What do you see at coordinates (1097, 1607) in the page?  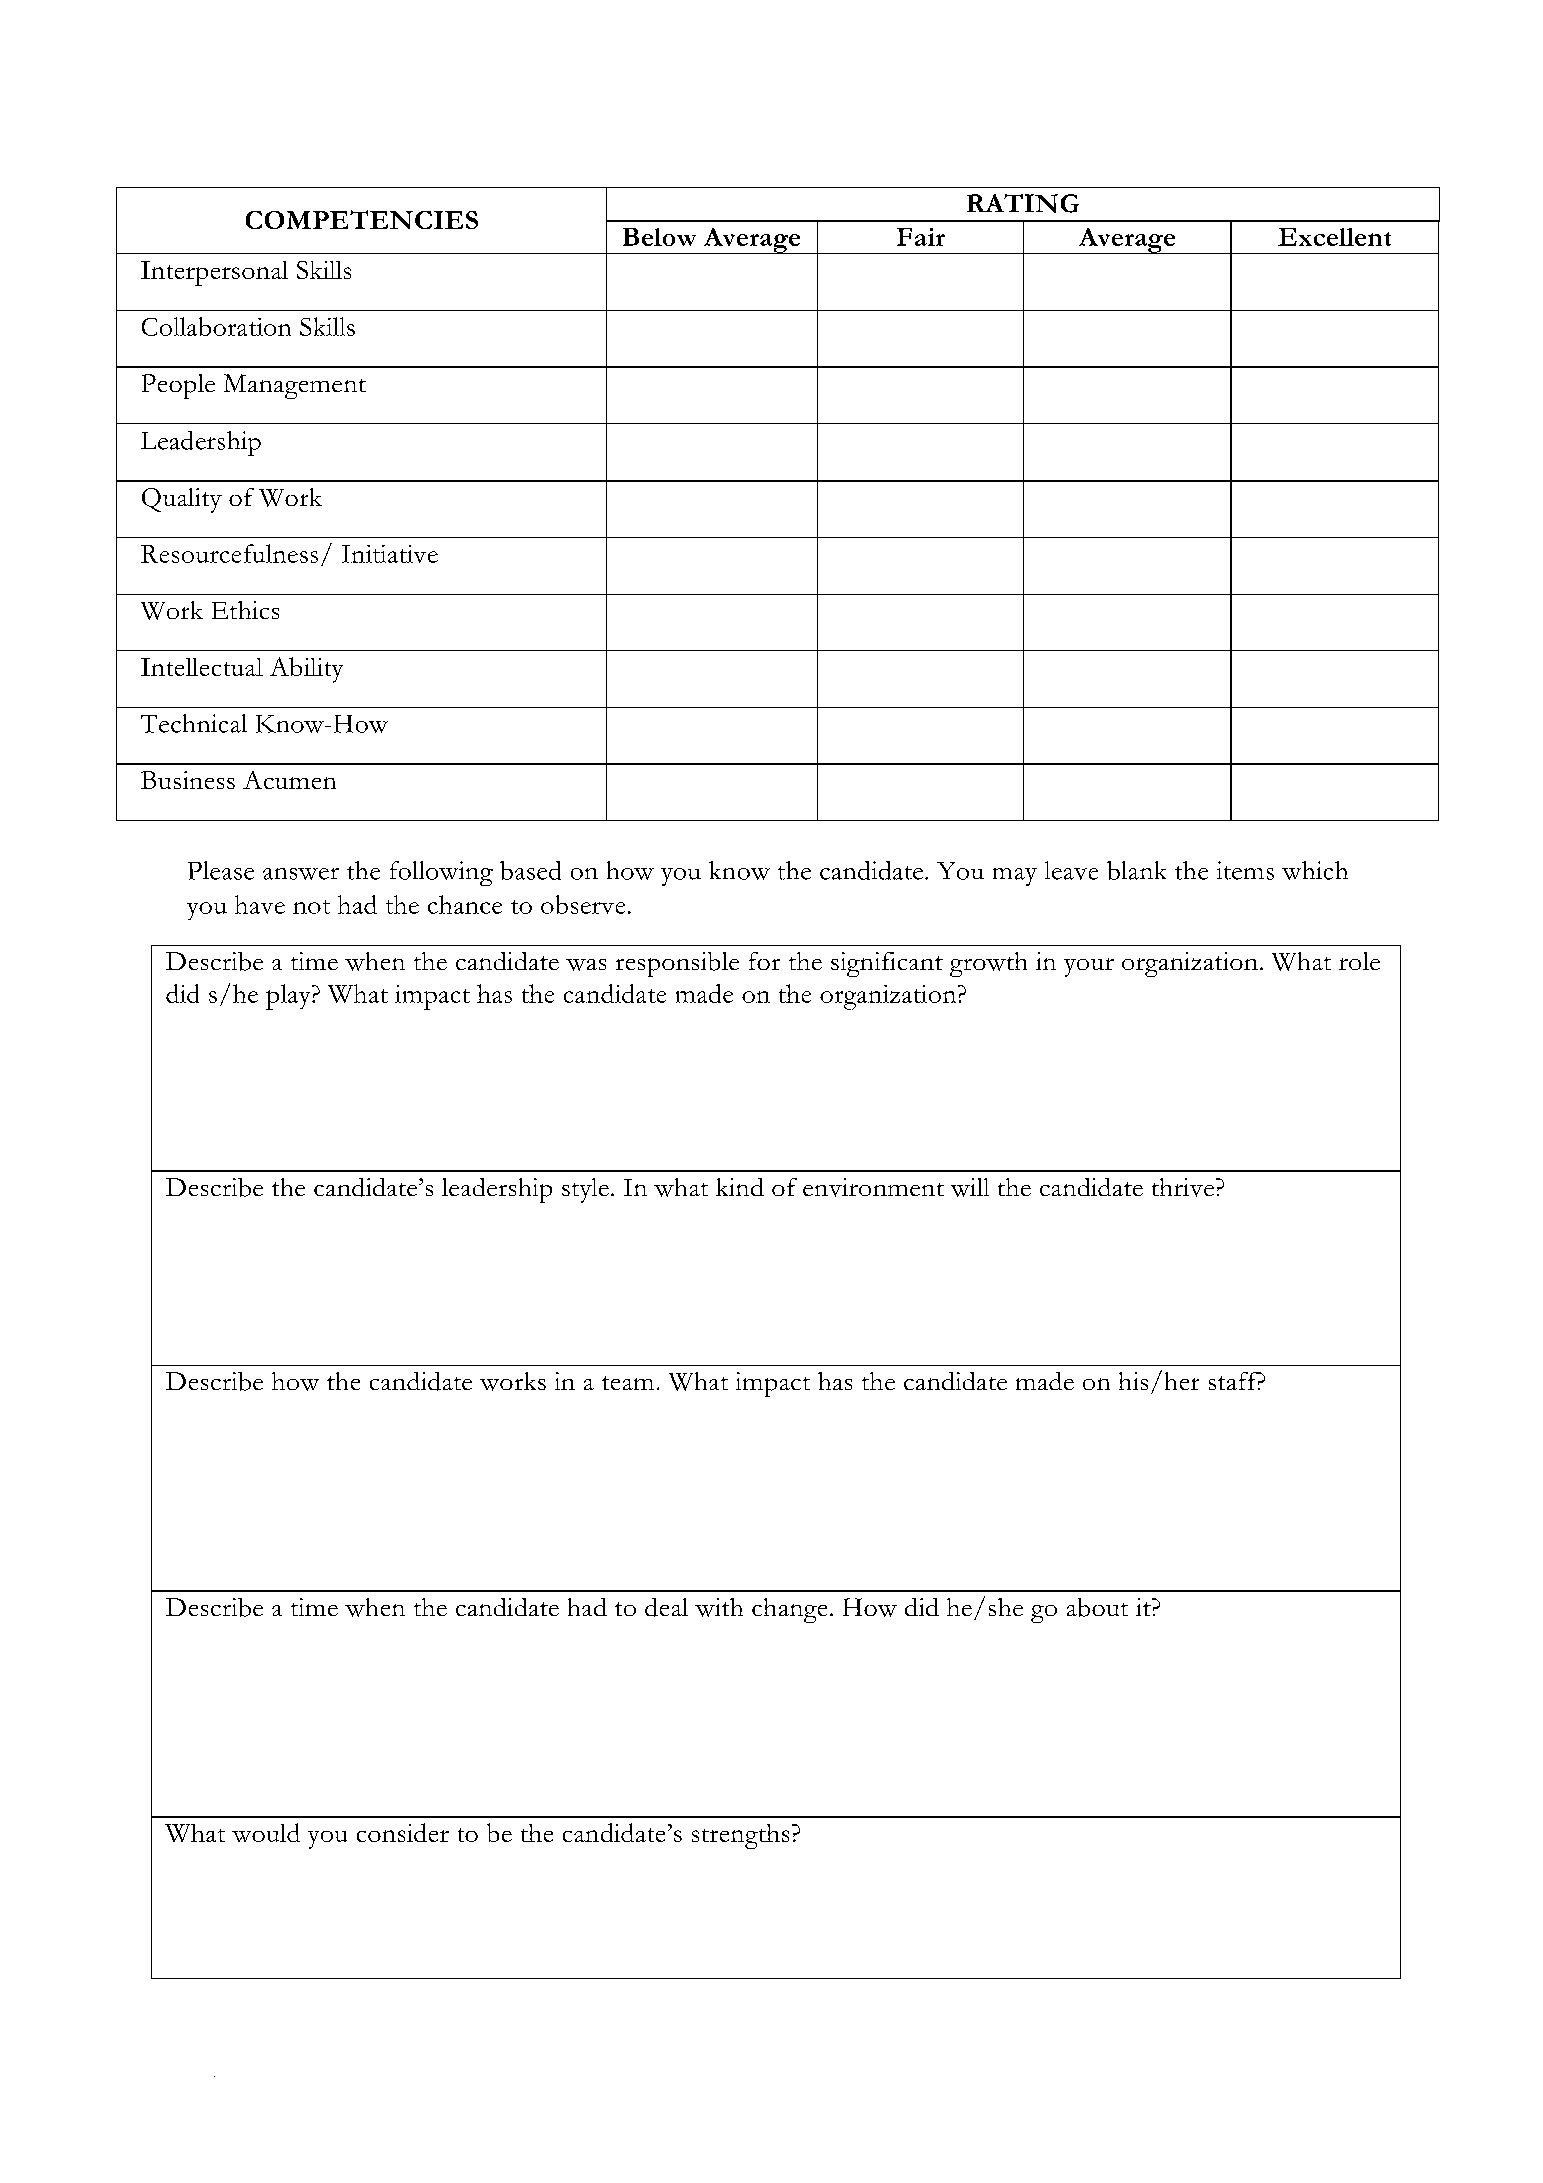 I see `about` at bounding box center [1097, 1607].
